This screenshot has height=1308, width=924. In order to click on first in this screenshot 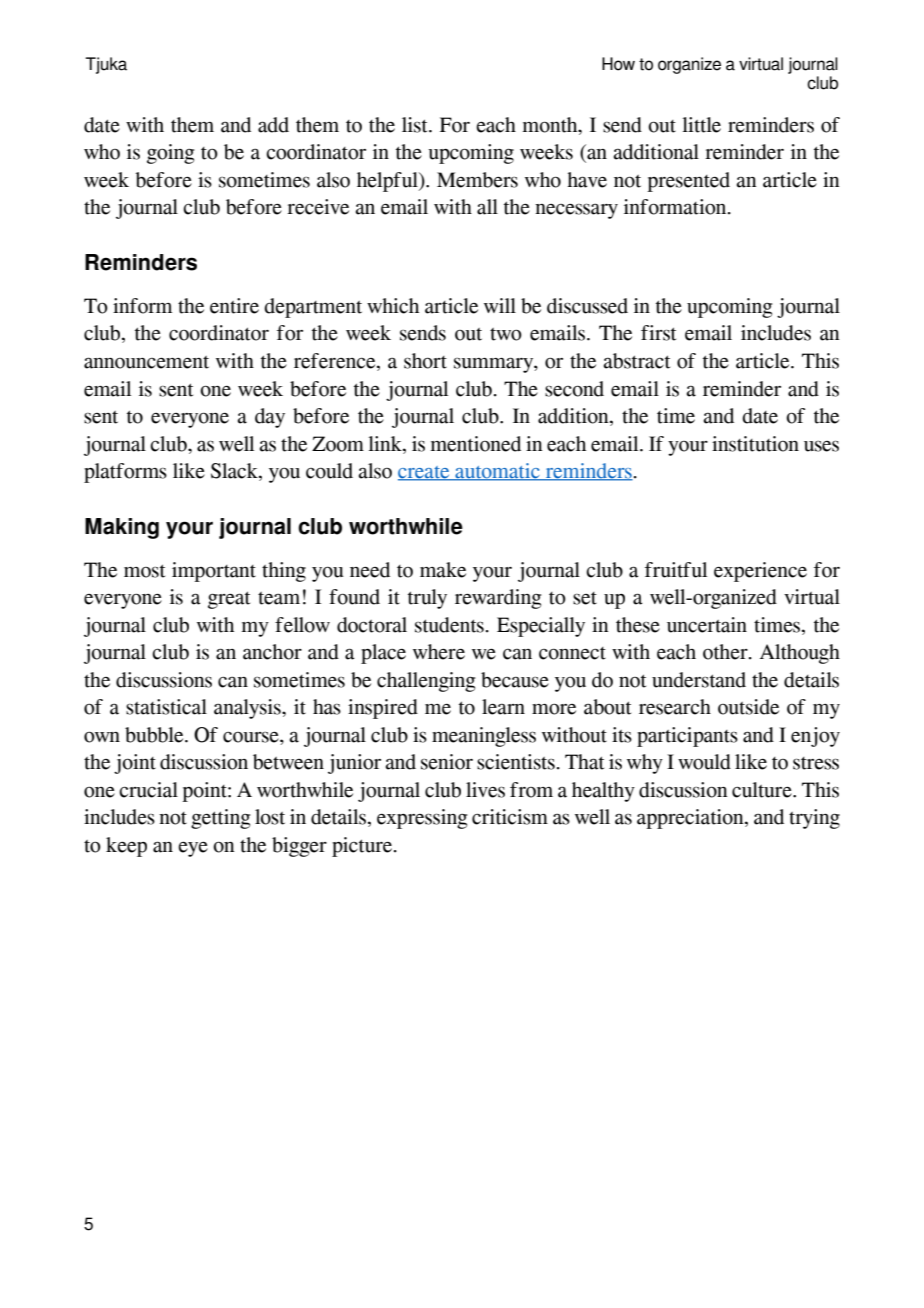, I will do `click(658, 333)`.
